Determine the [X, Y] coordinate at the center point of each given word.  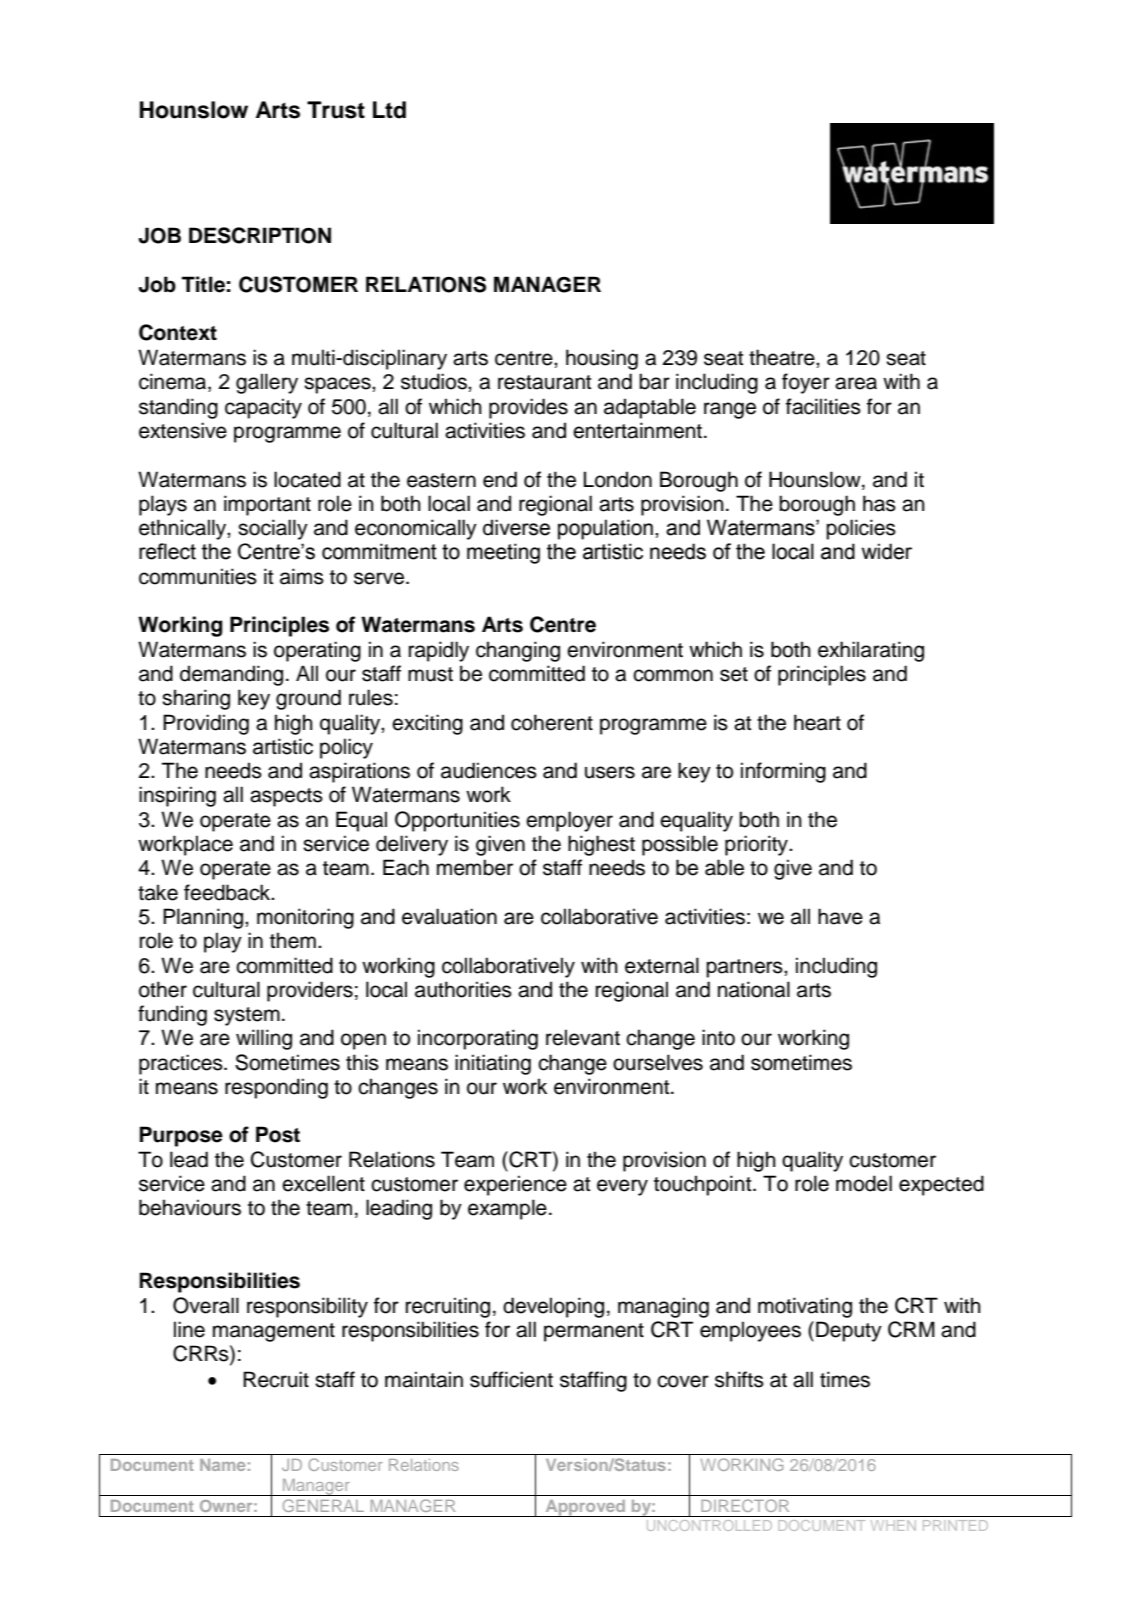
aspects [286, 797]
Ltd [389, 110]
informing [783, 772]
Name [222, 1465]
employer [569, 821]
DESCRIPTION [260, 235]
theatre [783, 357]
